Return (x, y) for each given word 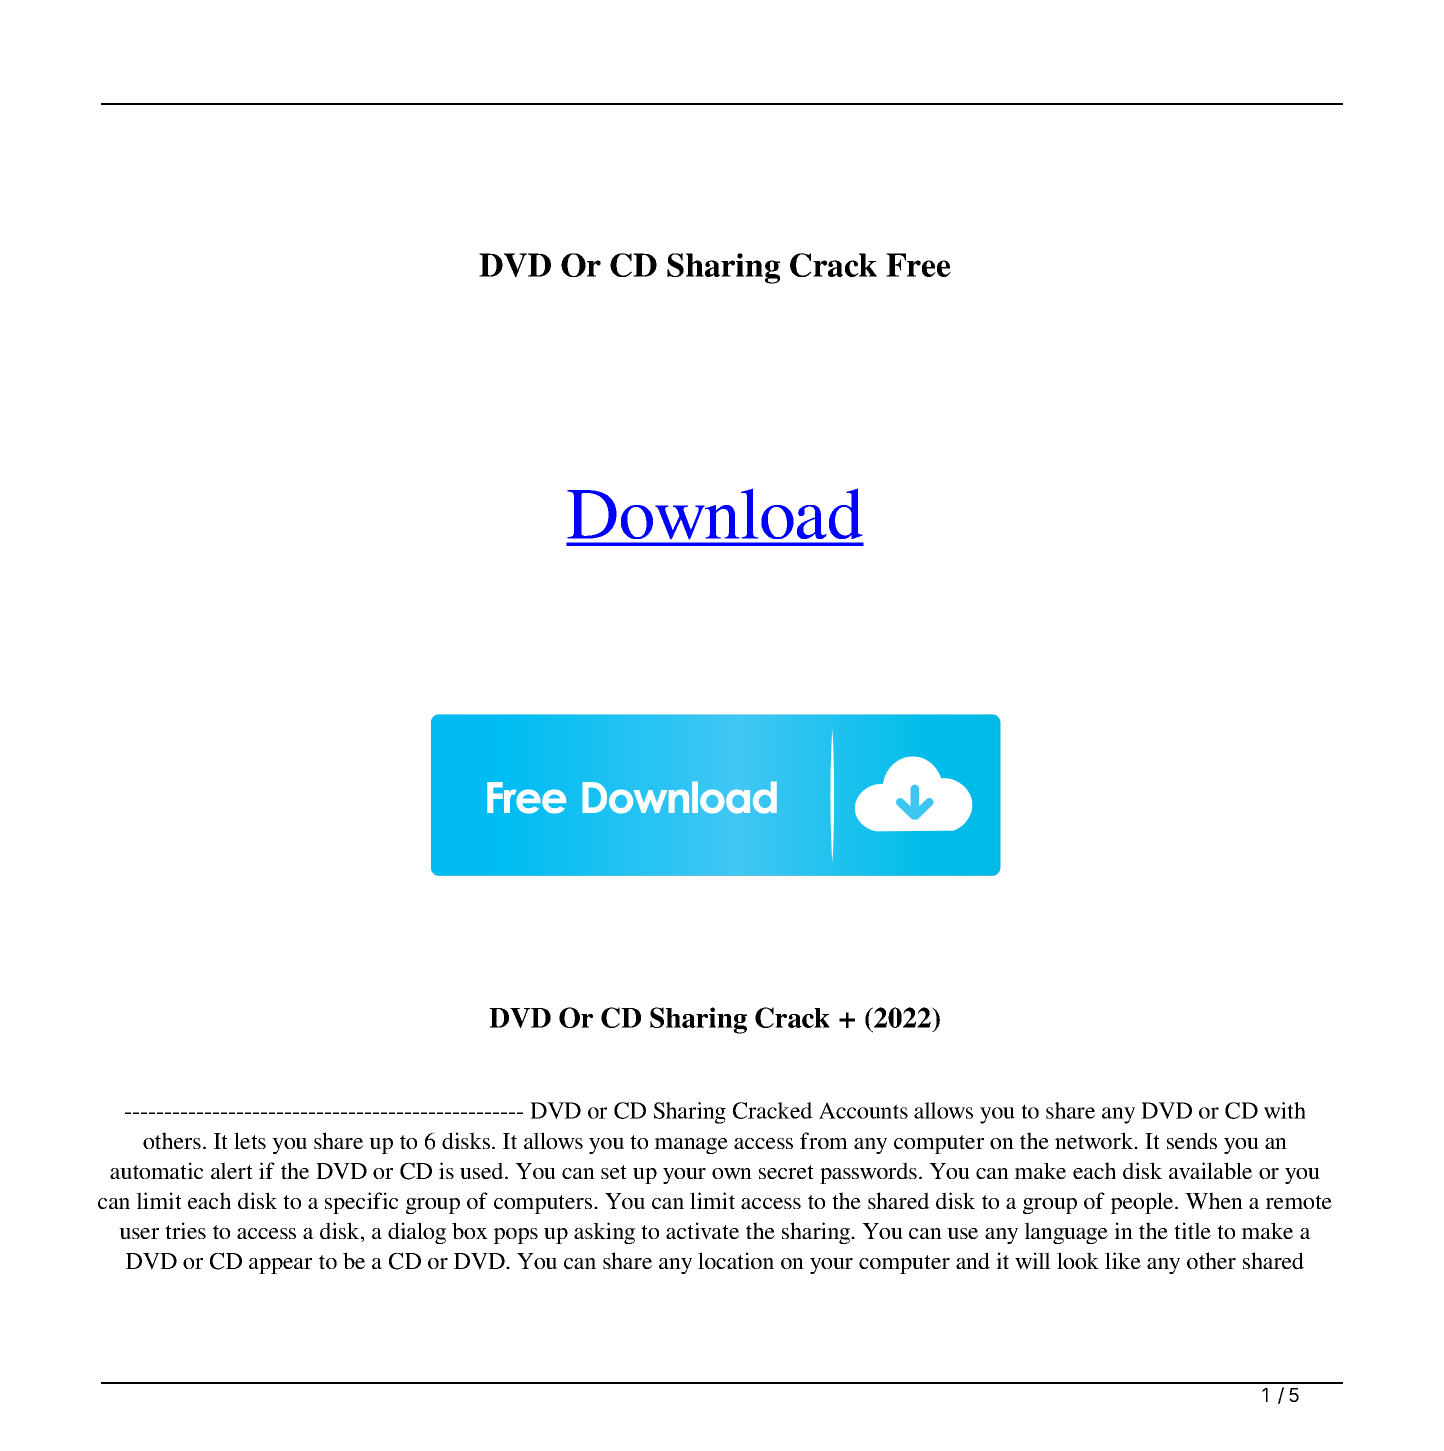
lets (250, 1140)
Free (918, 265)
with (1285, 1110)
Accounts (863, 1110)
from (824, 1140)
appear (280, 1266)
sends (1192, 1140)
